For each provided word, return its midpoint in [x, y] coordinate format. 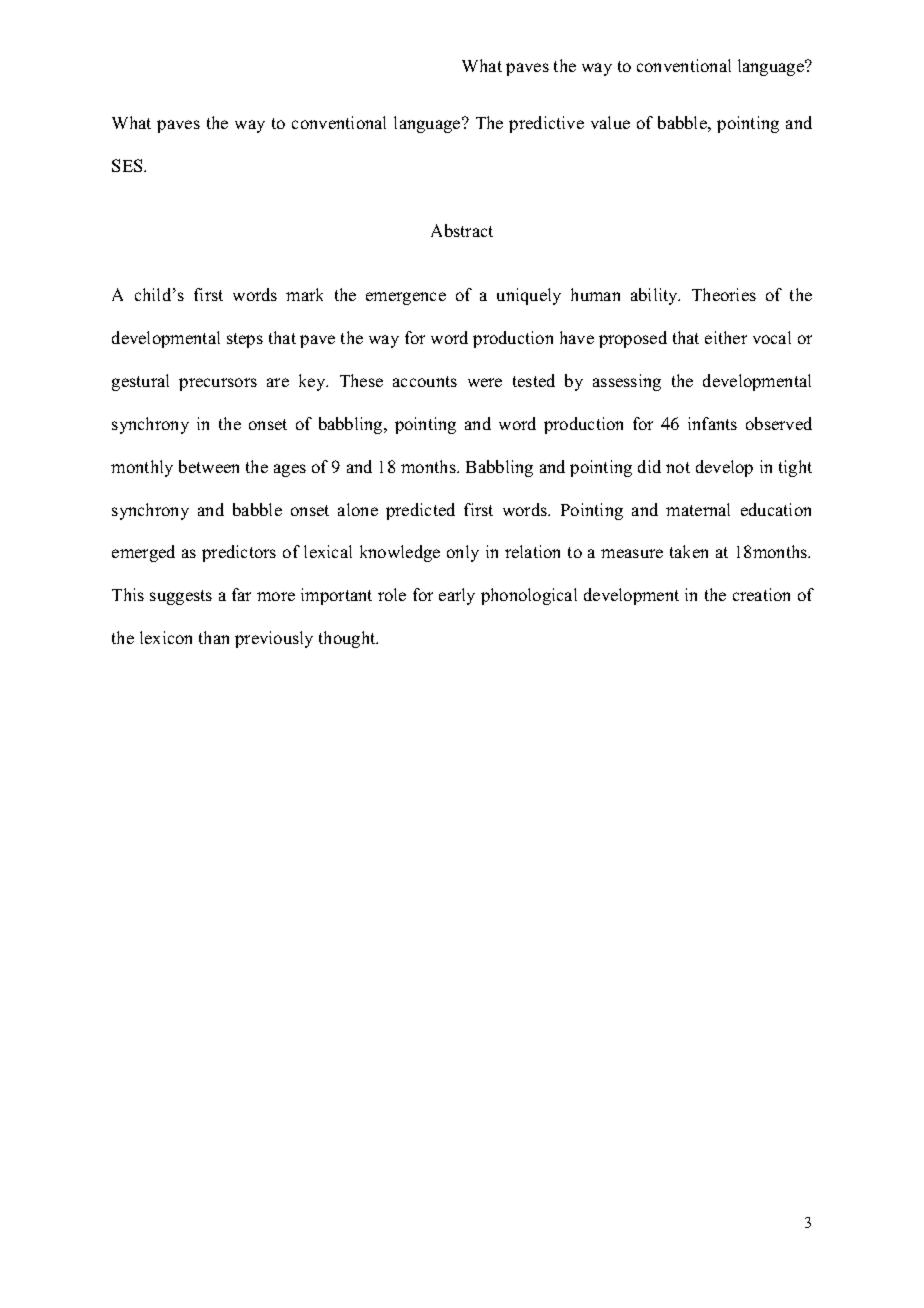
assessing [627, 382]
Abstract [462, 230]
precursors [218, 384]
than [214, 637]
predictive [546, 124]
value [610, 122]
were [485, 382]
